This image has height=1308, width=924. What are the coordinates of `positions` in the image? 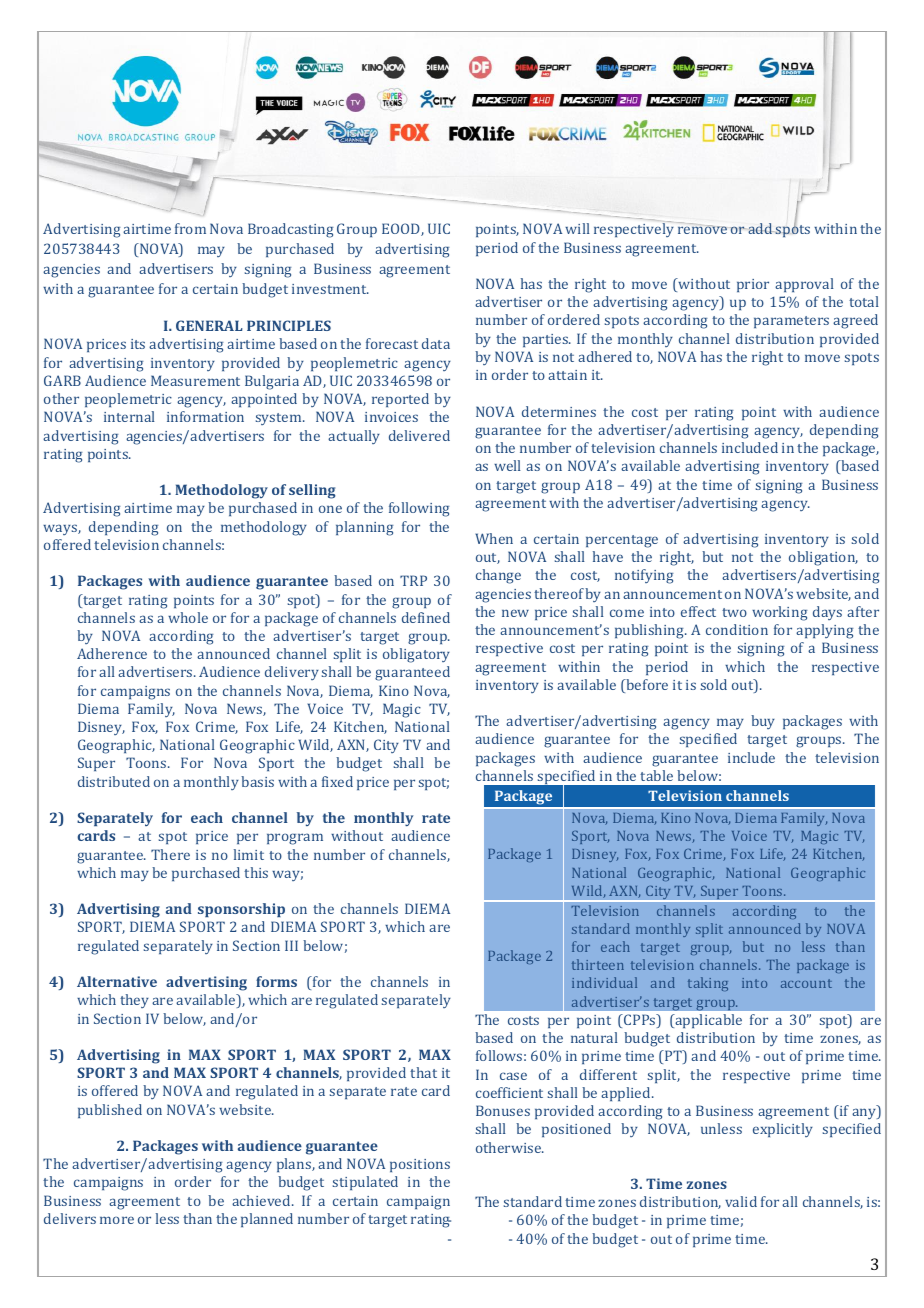 It's located at (420, 1165).
